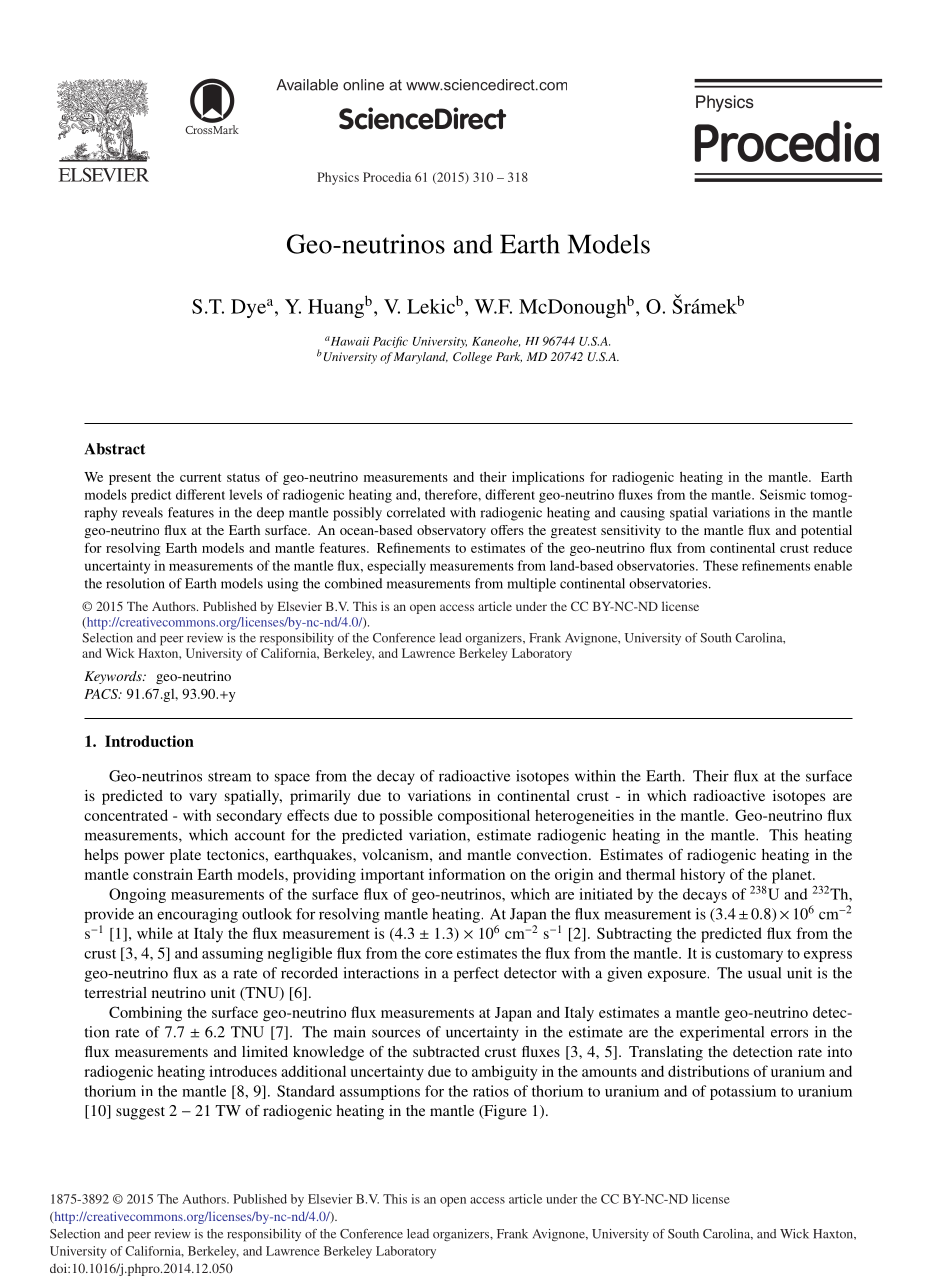 This document has height=1288, width=944. What do you see at coordinates (720, 565) in the document?
I see `These` at bounding box center [720, 565].
